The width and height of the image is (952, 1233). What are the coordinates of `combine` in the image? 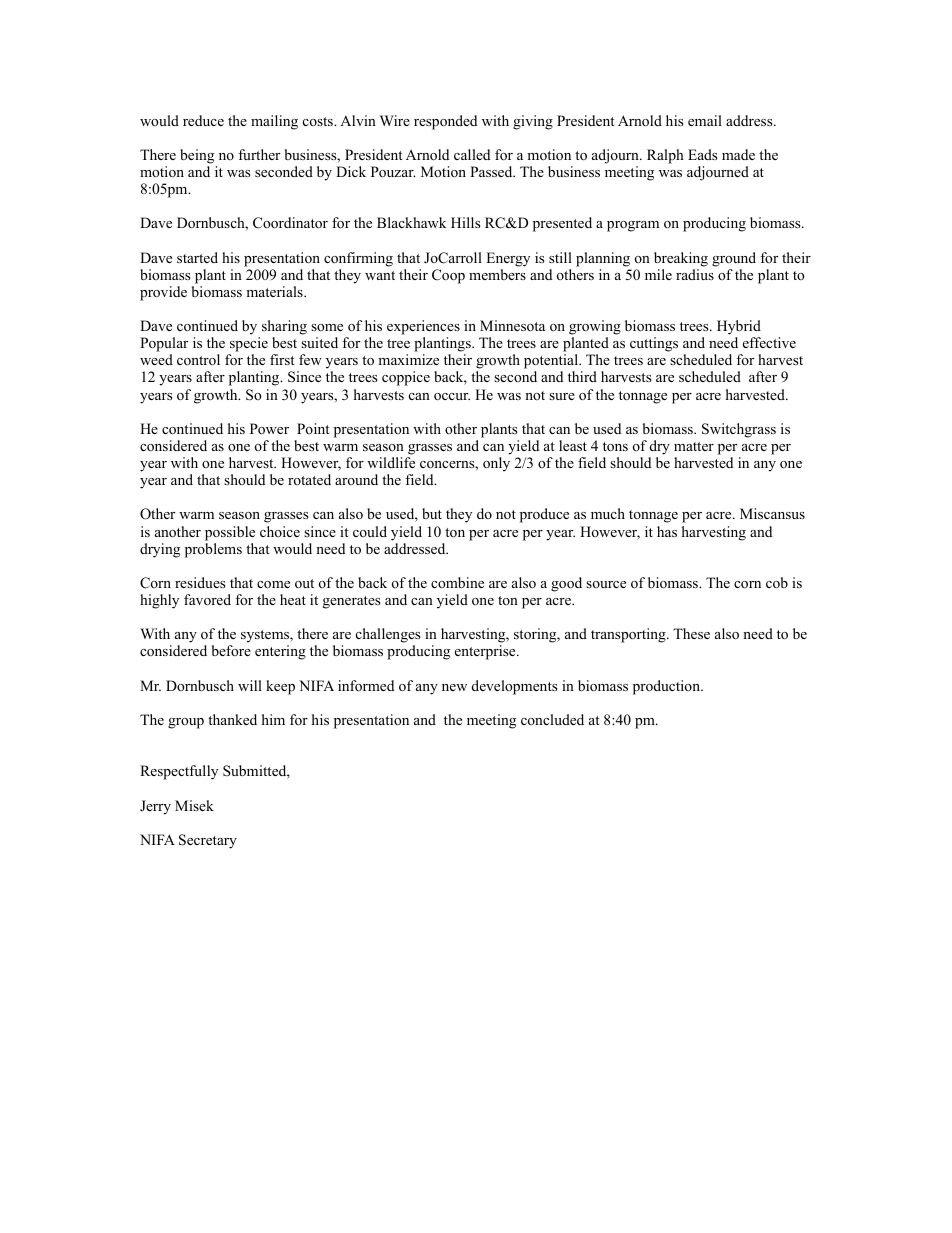 It's located at (457, 582).
